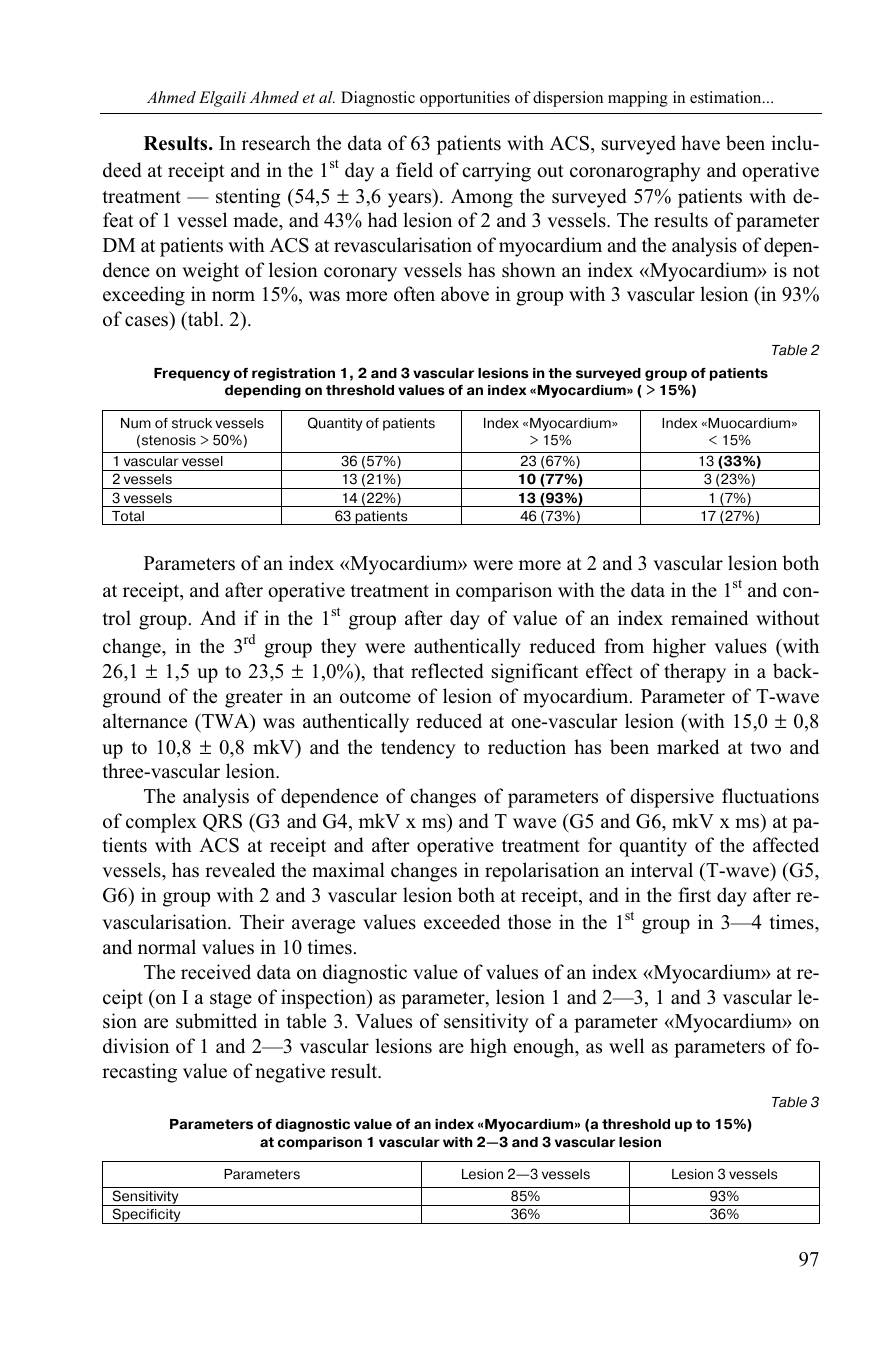 This page has height=1358, width=896. I want to click on have, so click(700, 143).
